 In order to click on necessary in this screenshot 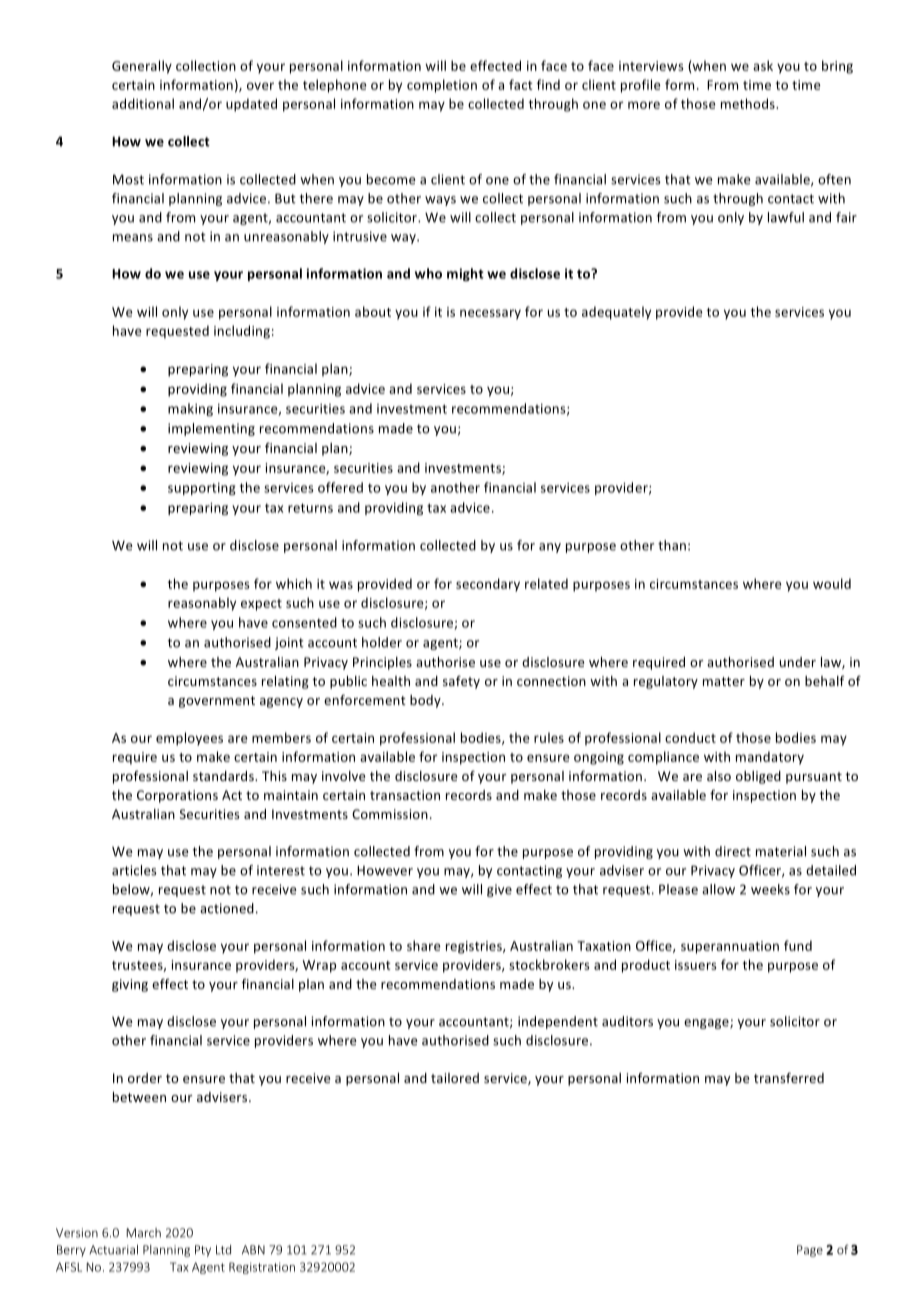, I will do `click(490, 314)`.
